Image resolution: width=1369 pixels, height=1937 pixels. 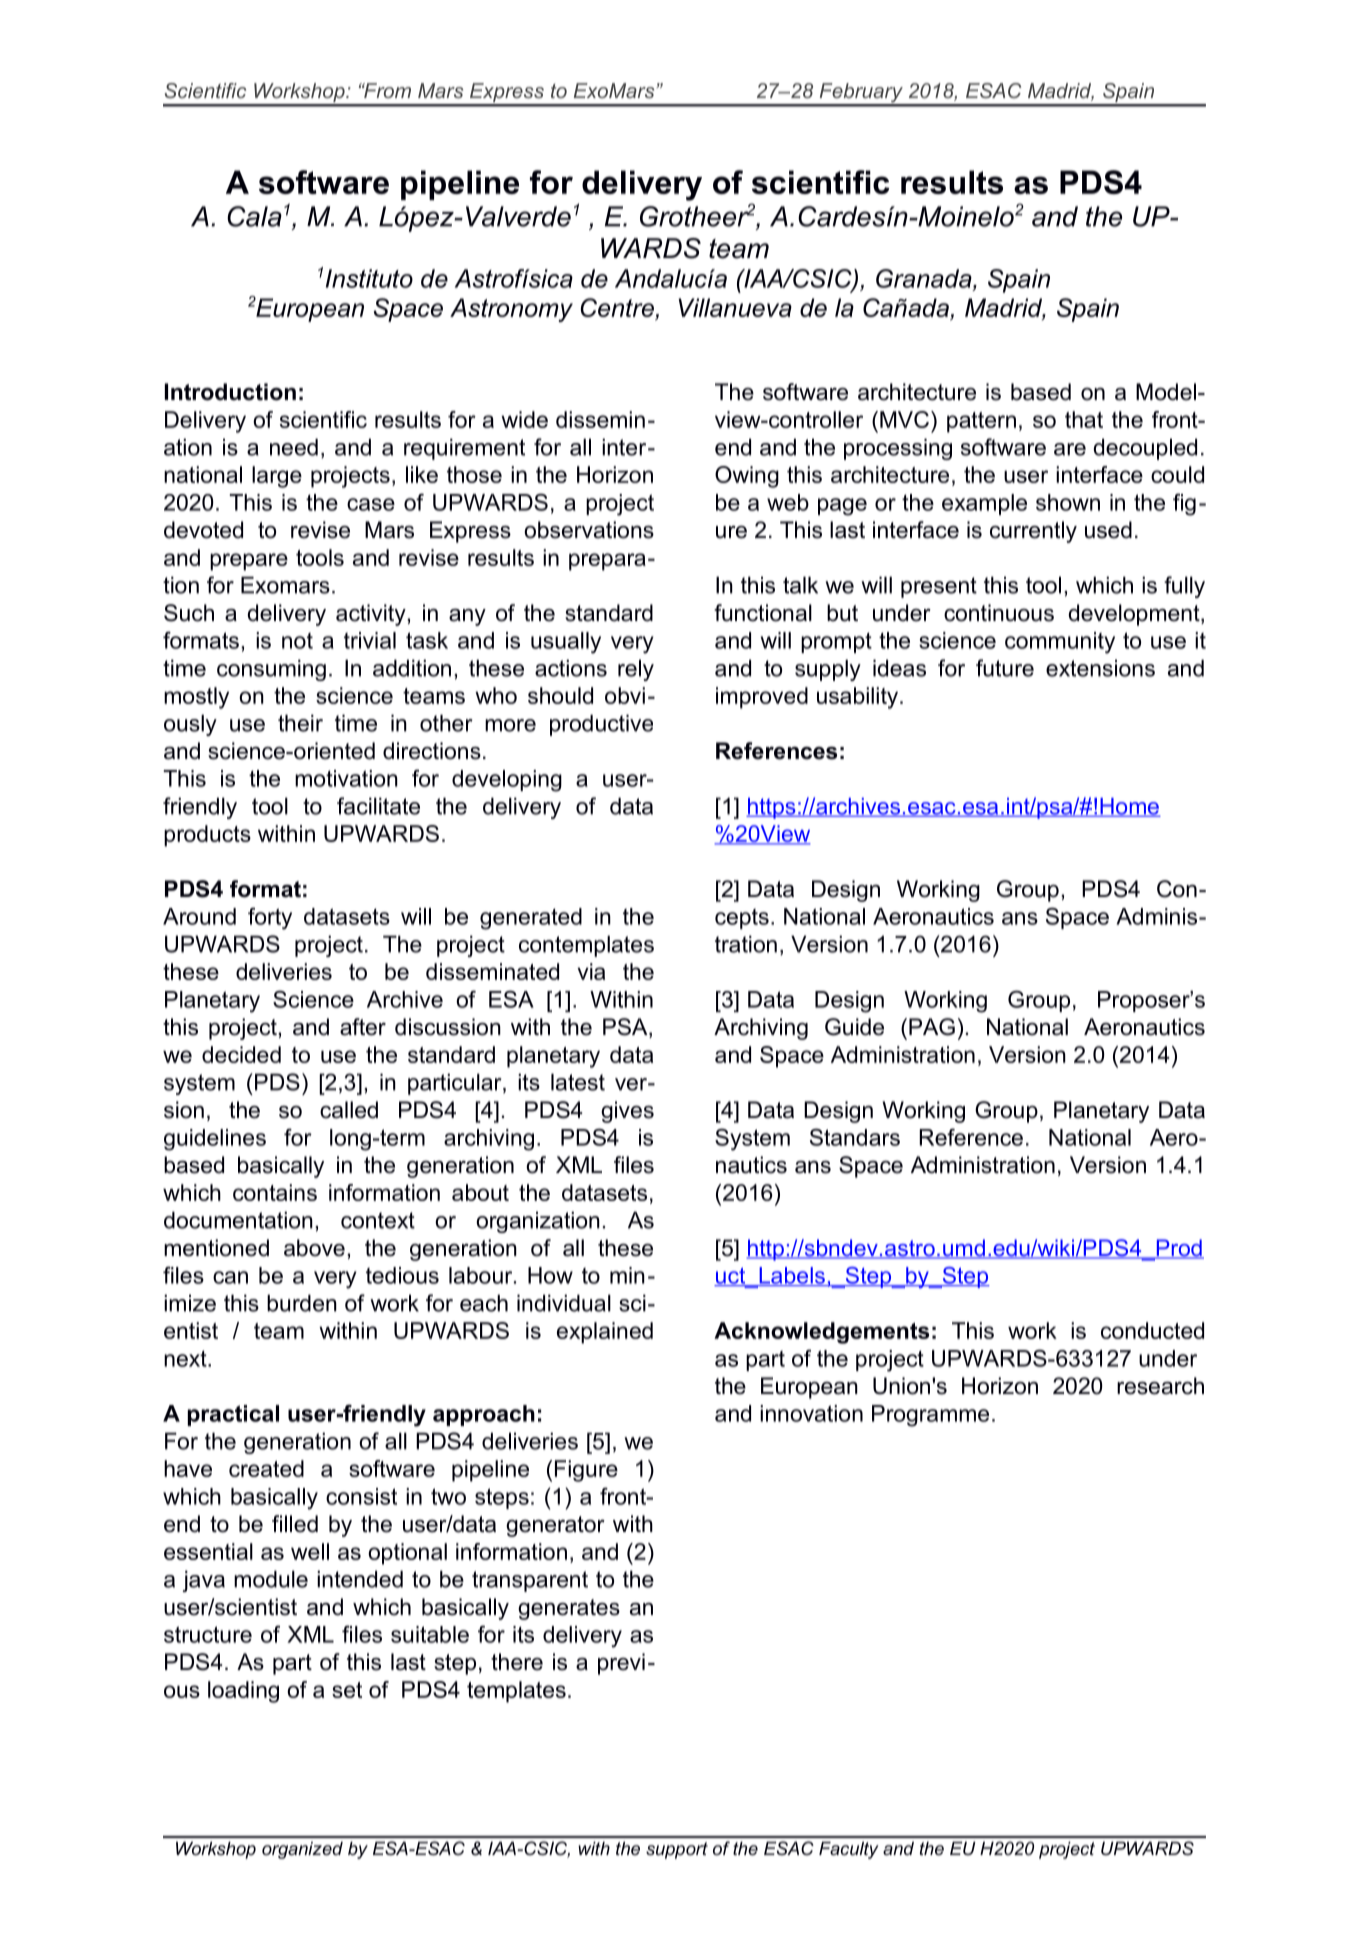 What do you see at coordinates (861, 94) in the page?
I see `February` at bounding box center [861, 94].
